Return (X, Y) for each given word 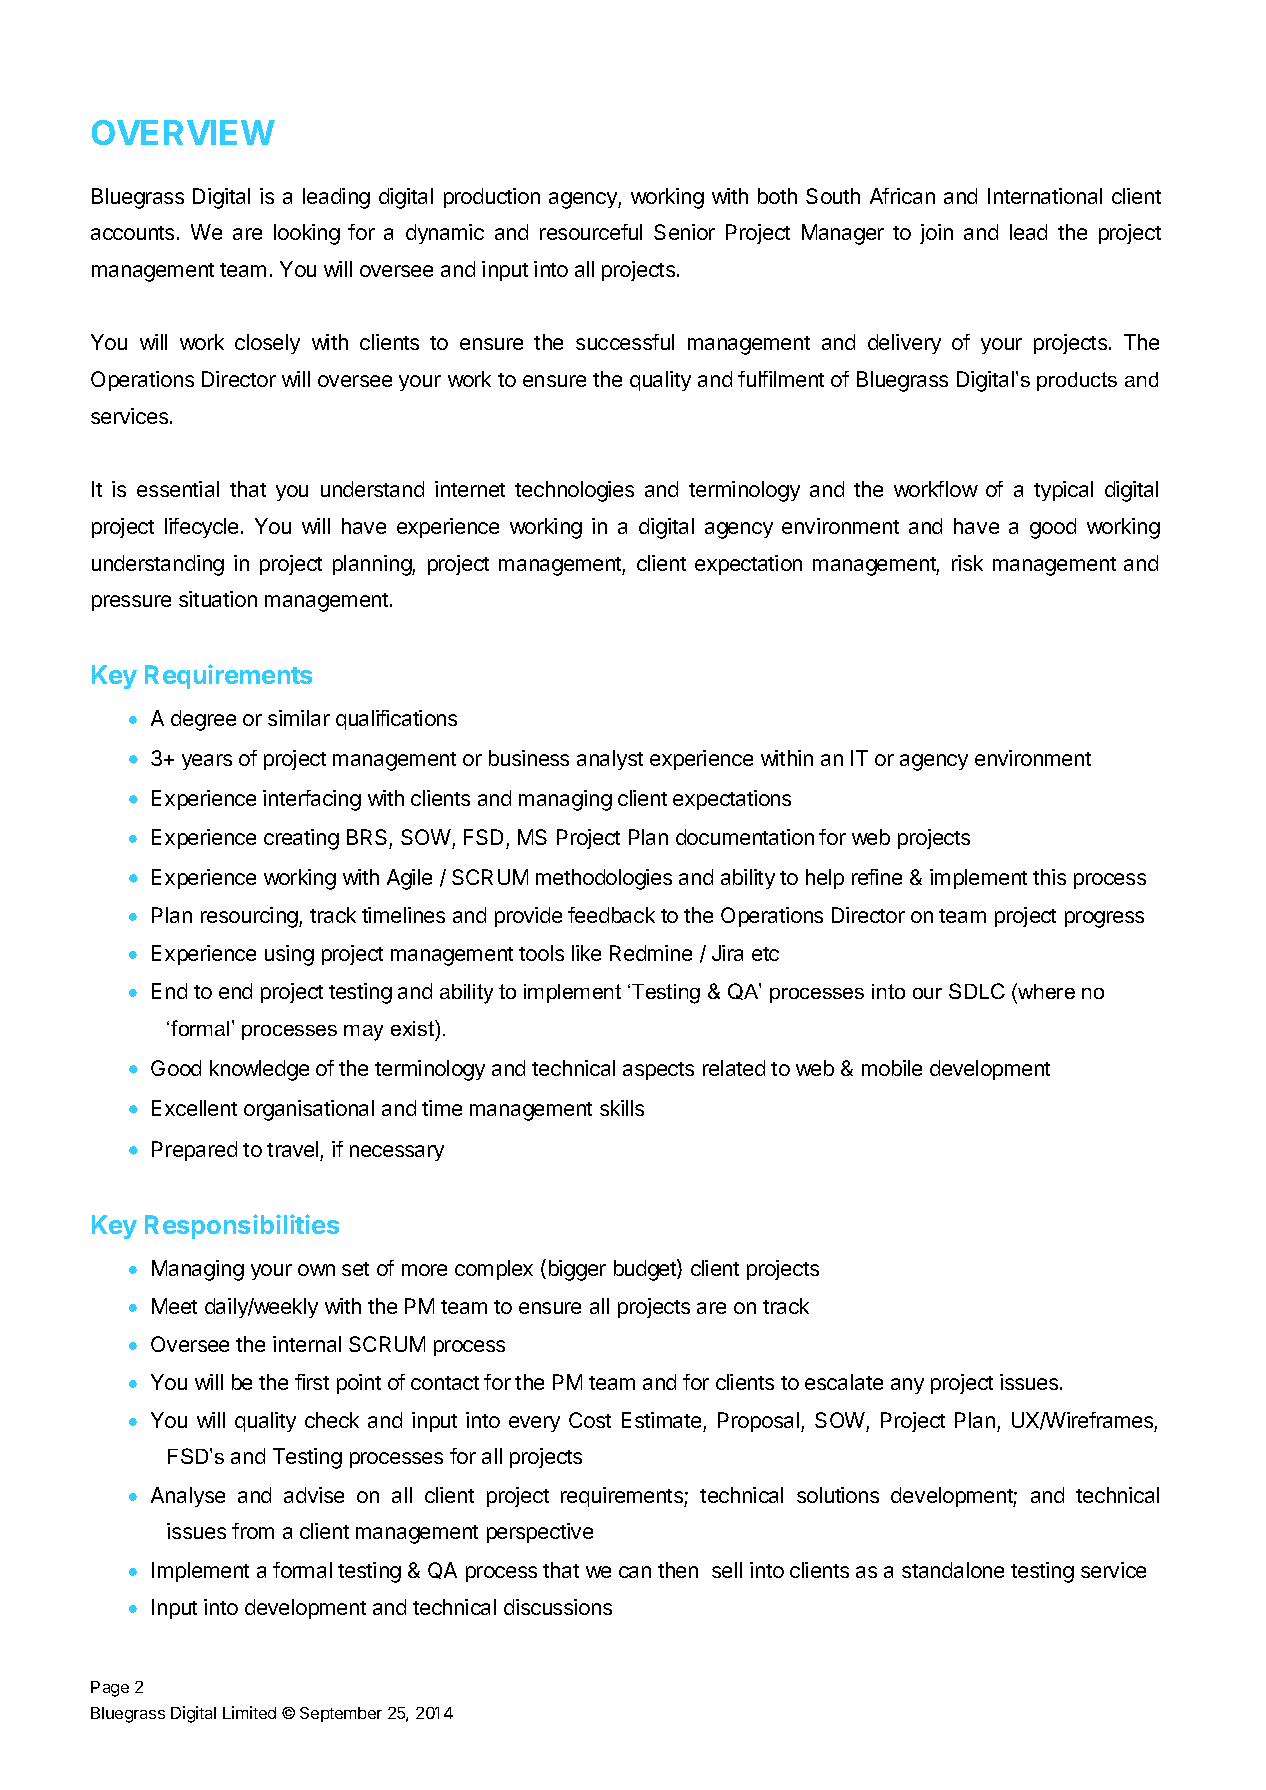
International (1045, 196)
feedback (611, 915)
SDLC (977, 991)
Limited (249, 1712)
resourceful (591, 232)
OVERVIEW (183, 132)
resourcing (250, 917)
